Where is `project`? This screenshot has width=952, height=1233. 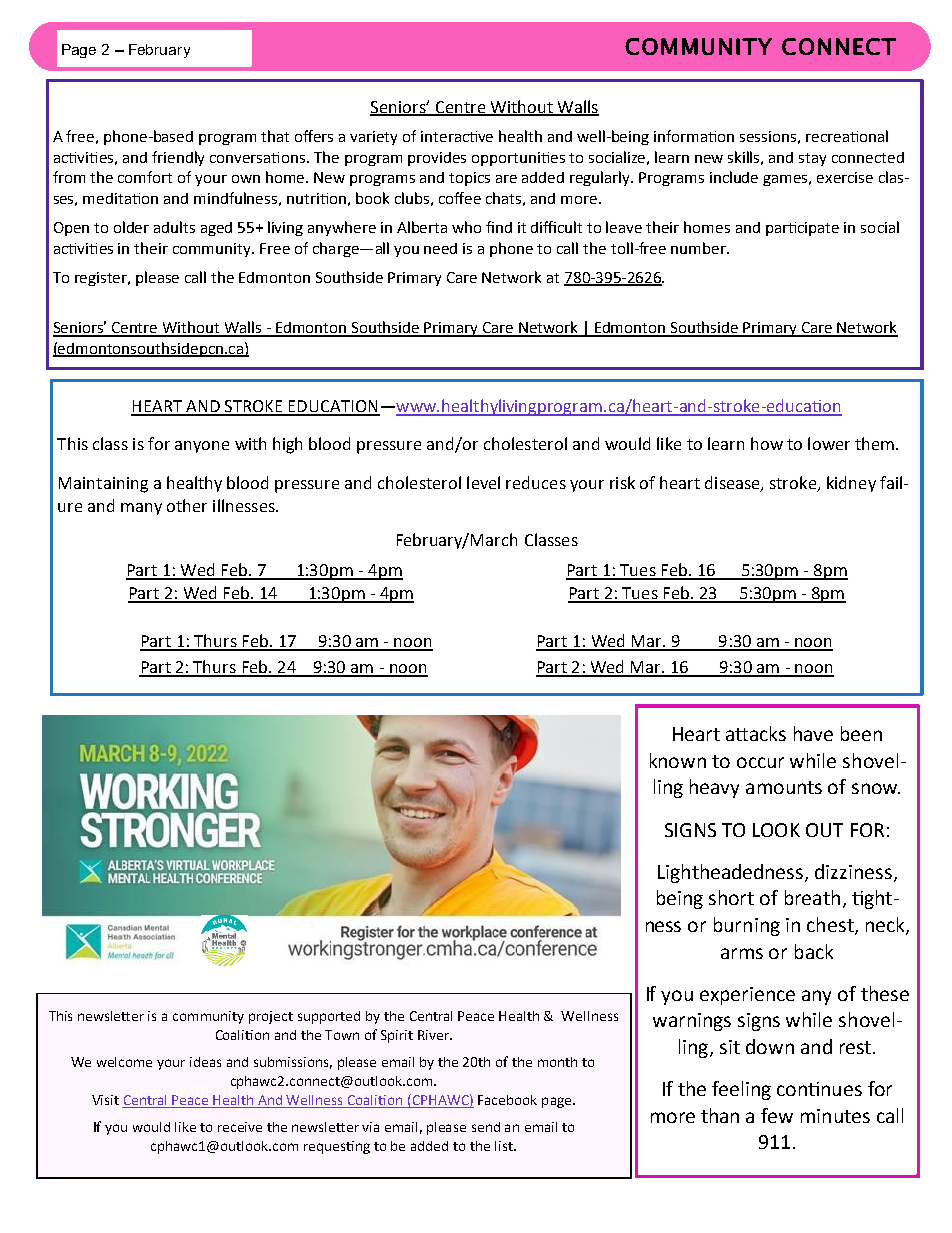
project is located at coordinates (271, 1017).
